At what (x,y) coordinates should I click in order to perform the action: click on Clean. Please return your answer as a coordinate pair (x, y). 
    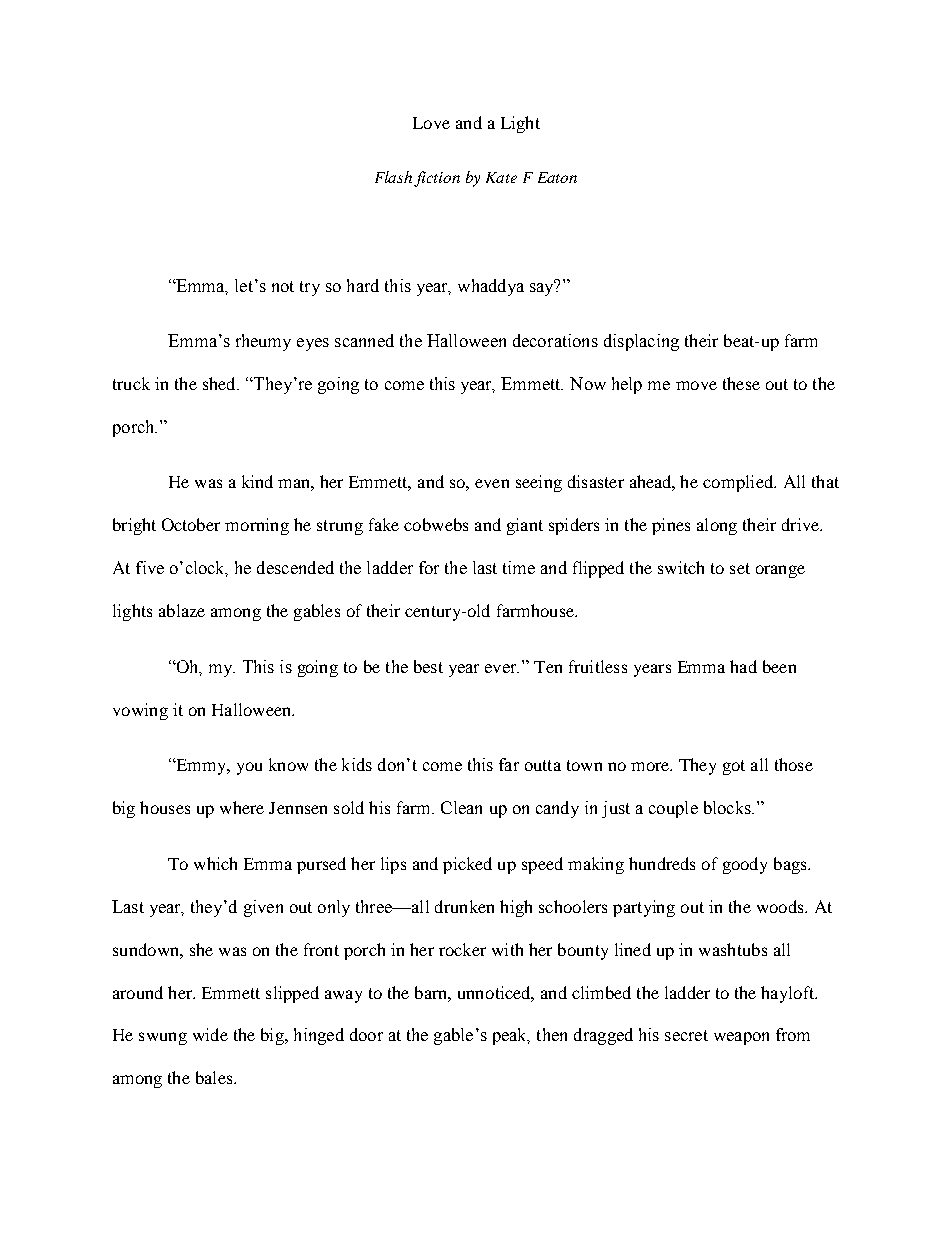
    Looking at the image, I should click on (461, 807).
